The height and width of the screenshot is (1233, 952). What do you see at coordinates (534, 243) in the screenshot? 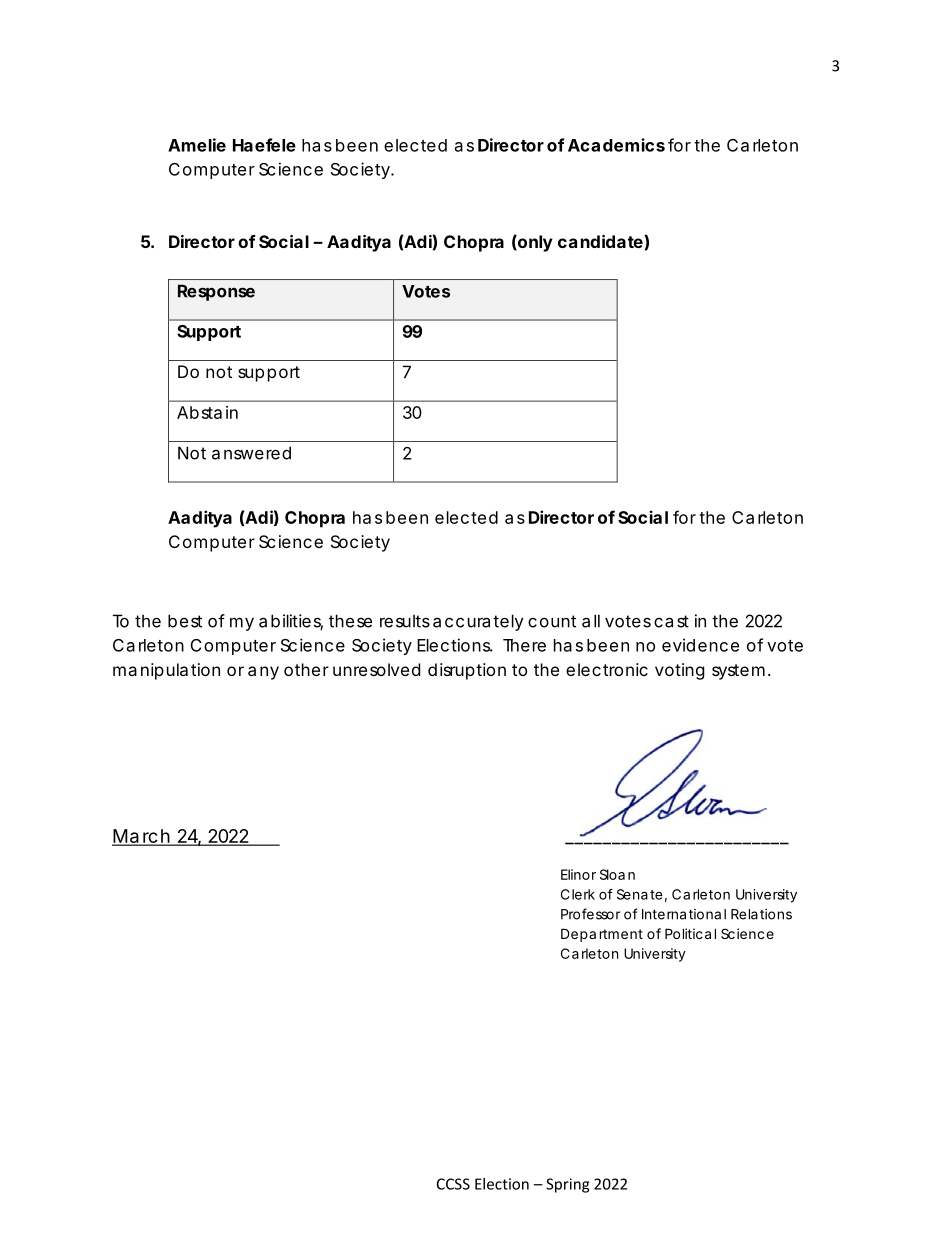
I see `only` at bounding box center [534, 243].
